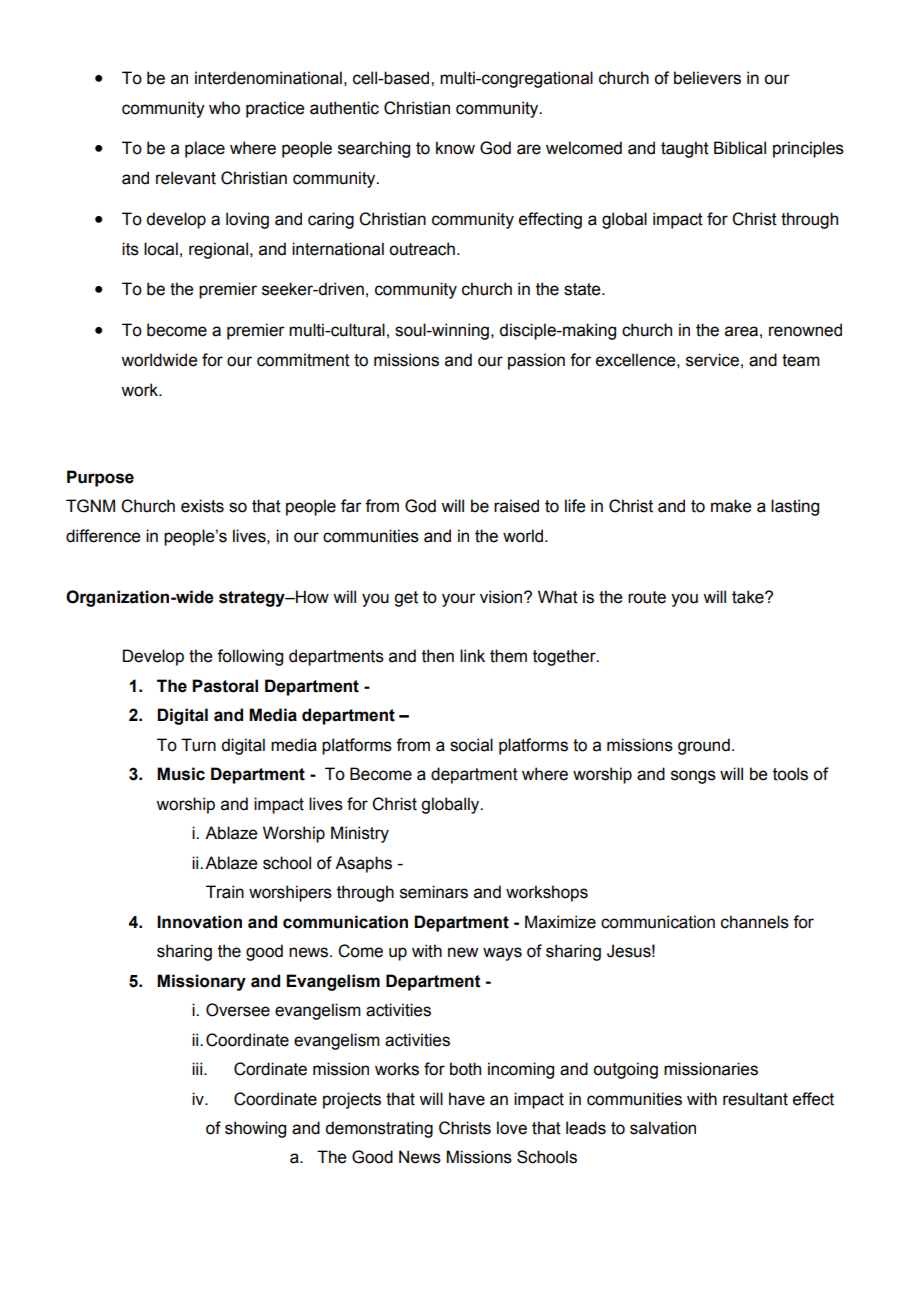 The image size is (924, 1308). What do you see at coordinates (536, 361) in the screenshot?
I see `passion` at bounding box center [536, 361].
